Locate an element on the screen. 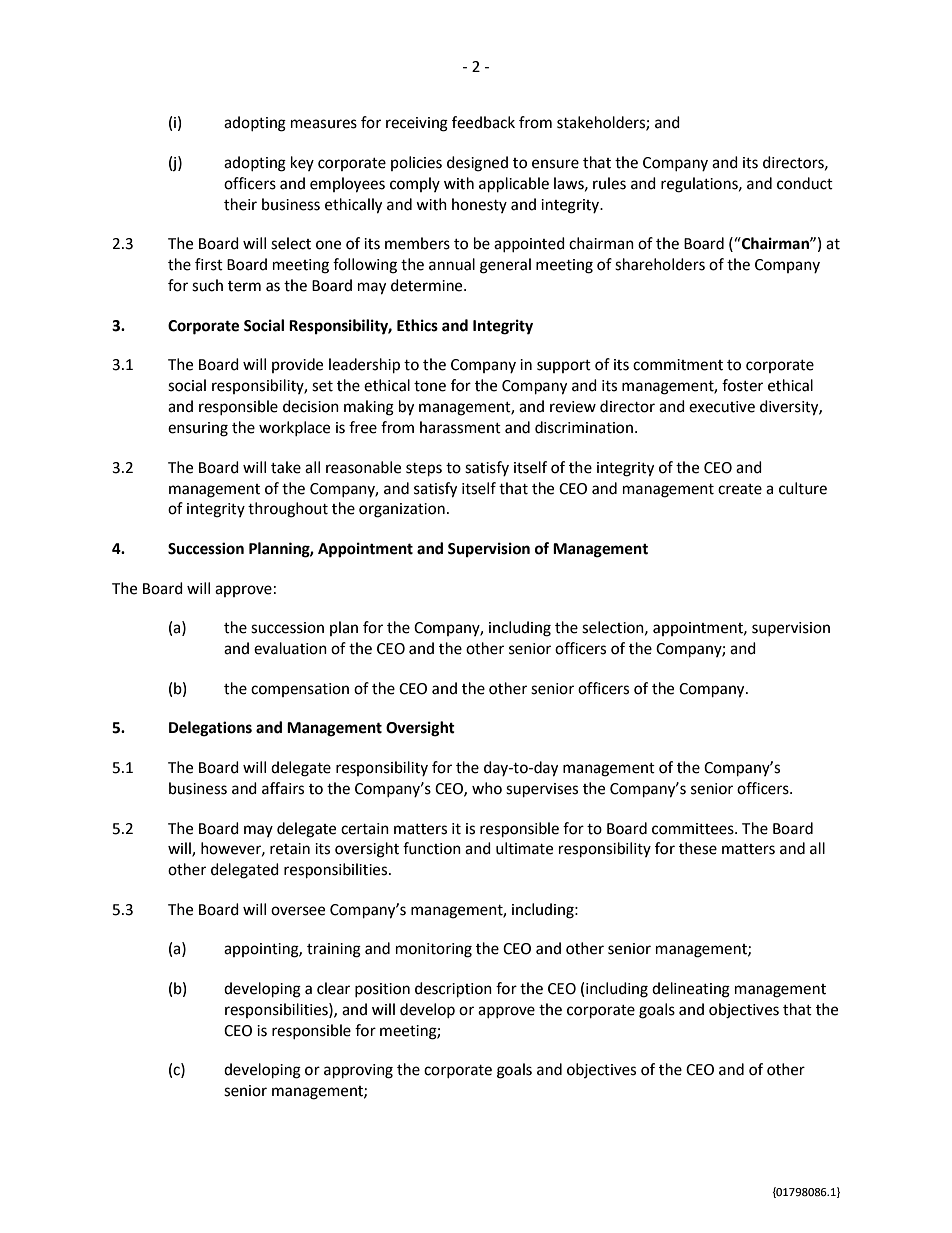 Image resolution: width=952 pixels, height=1233 pixels. create is located at coordinates (740, 489).
